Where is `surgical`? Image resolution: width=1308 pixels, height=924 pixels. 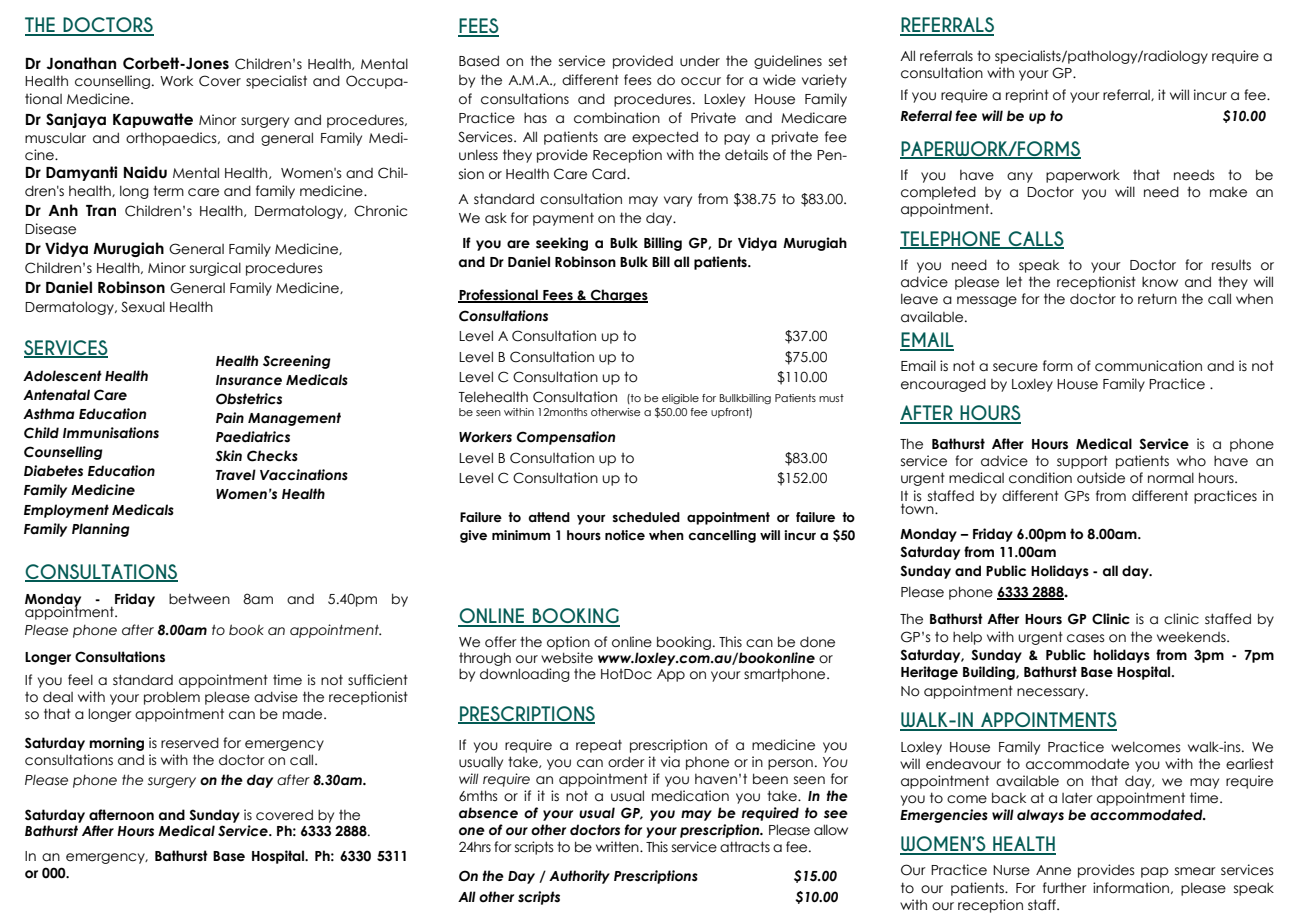
surgical is located at coordinates (215, 269).
